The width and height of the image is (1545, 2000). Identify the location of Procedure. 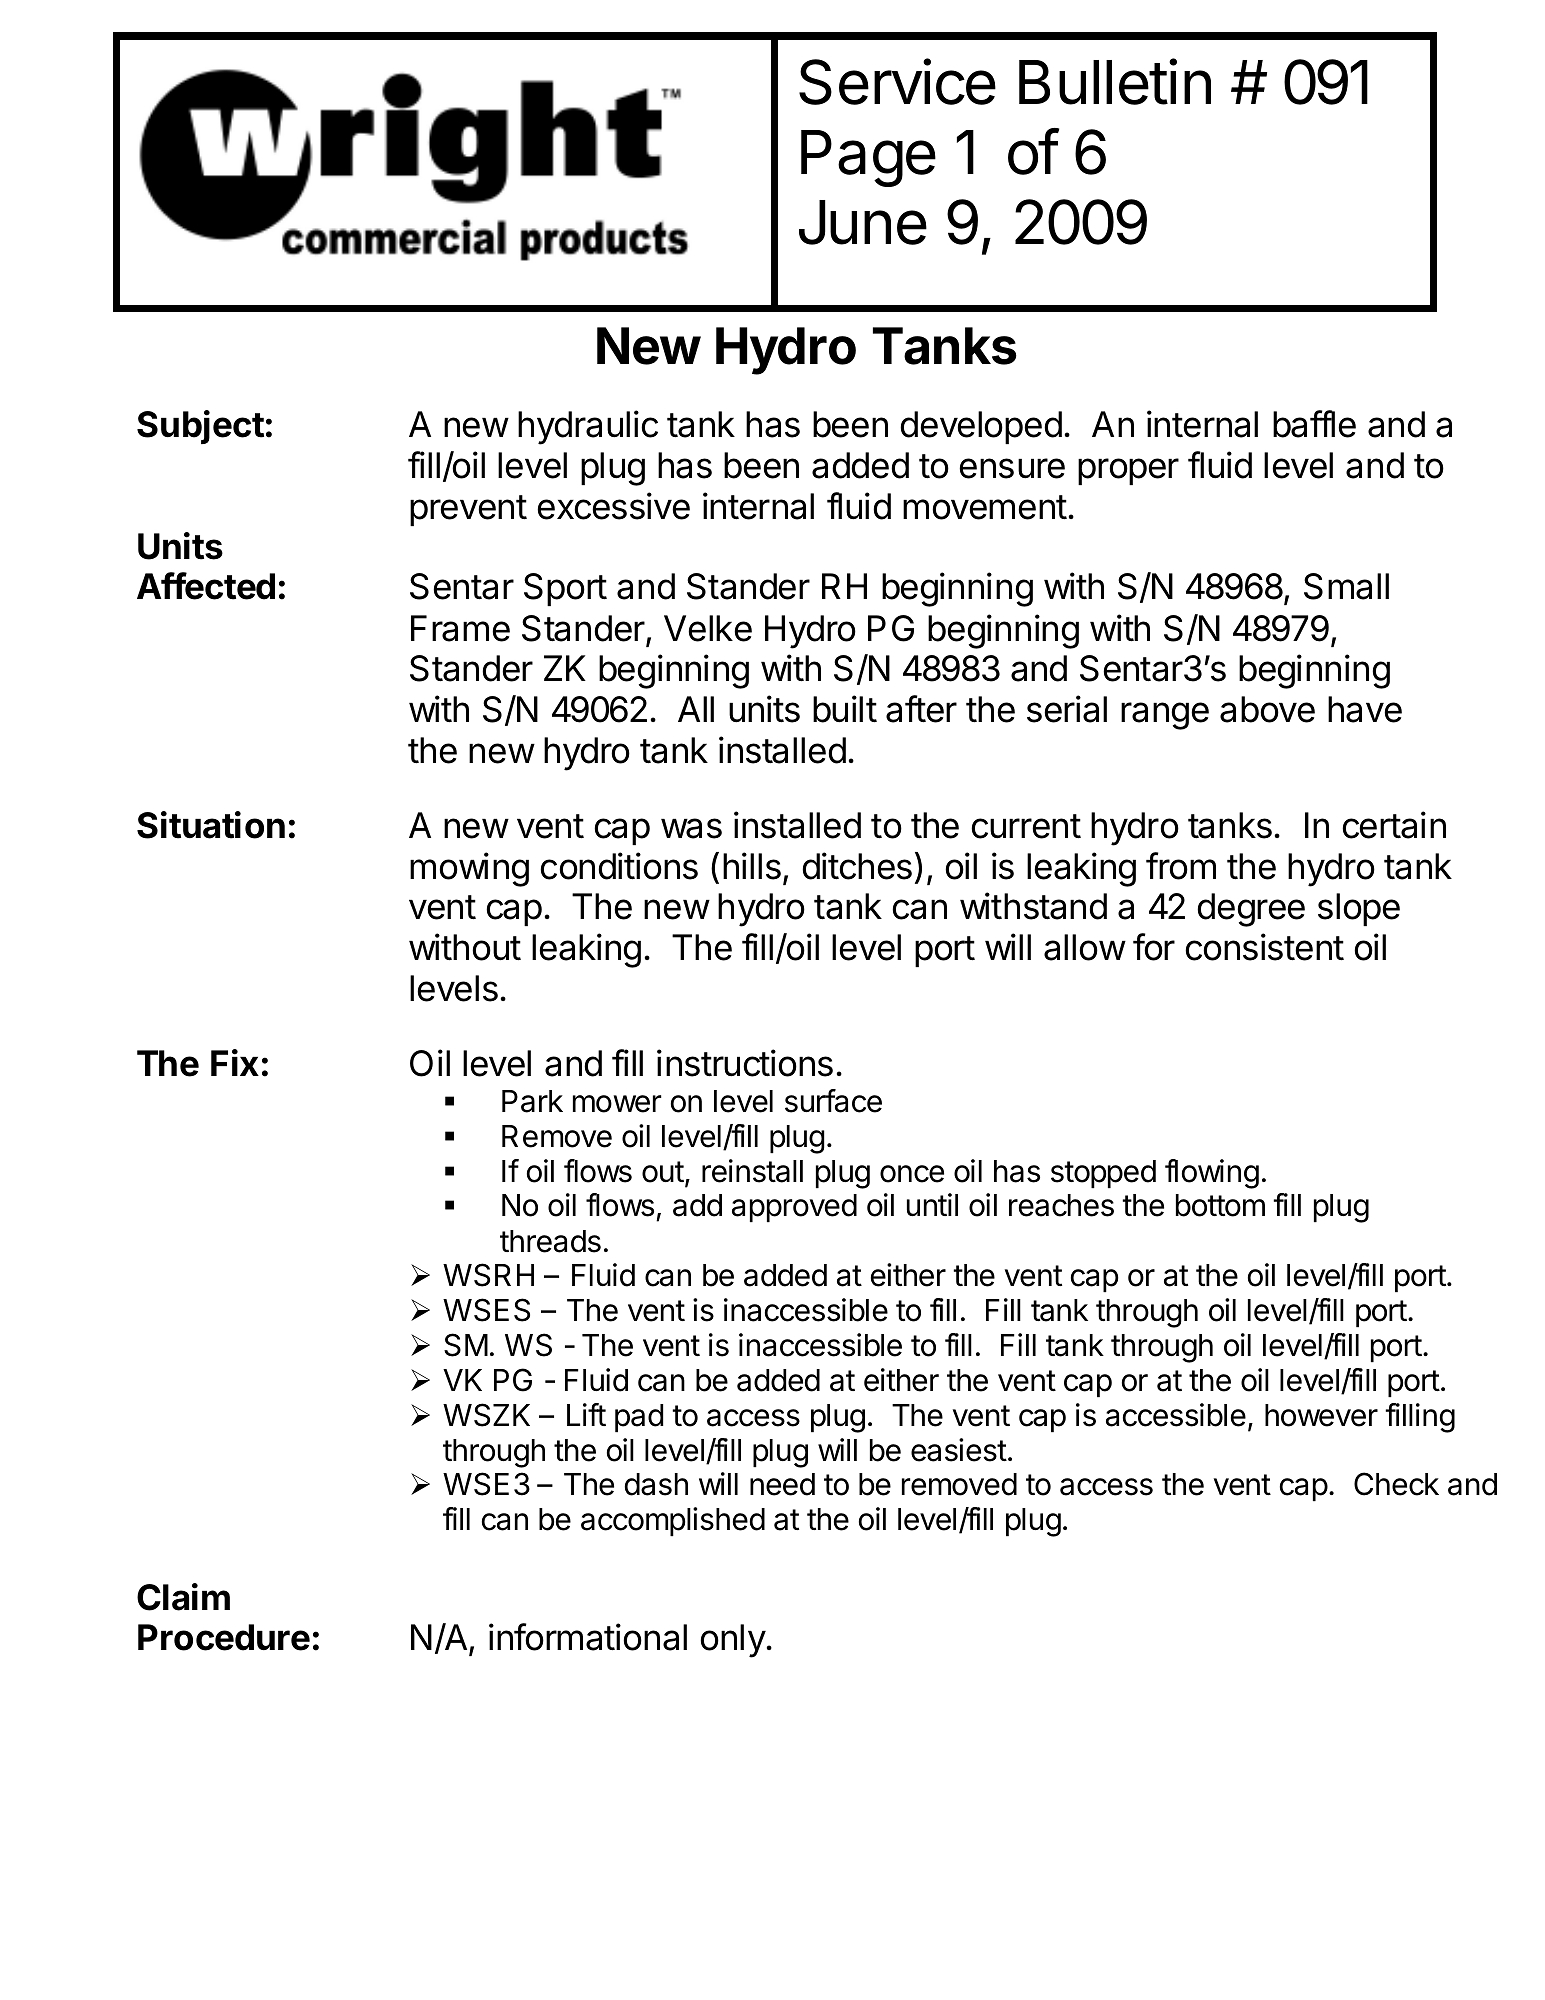
(224, 1637).
